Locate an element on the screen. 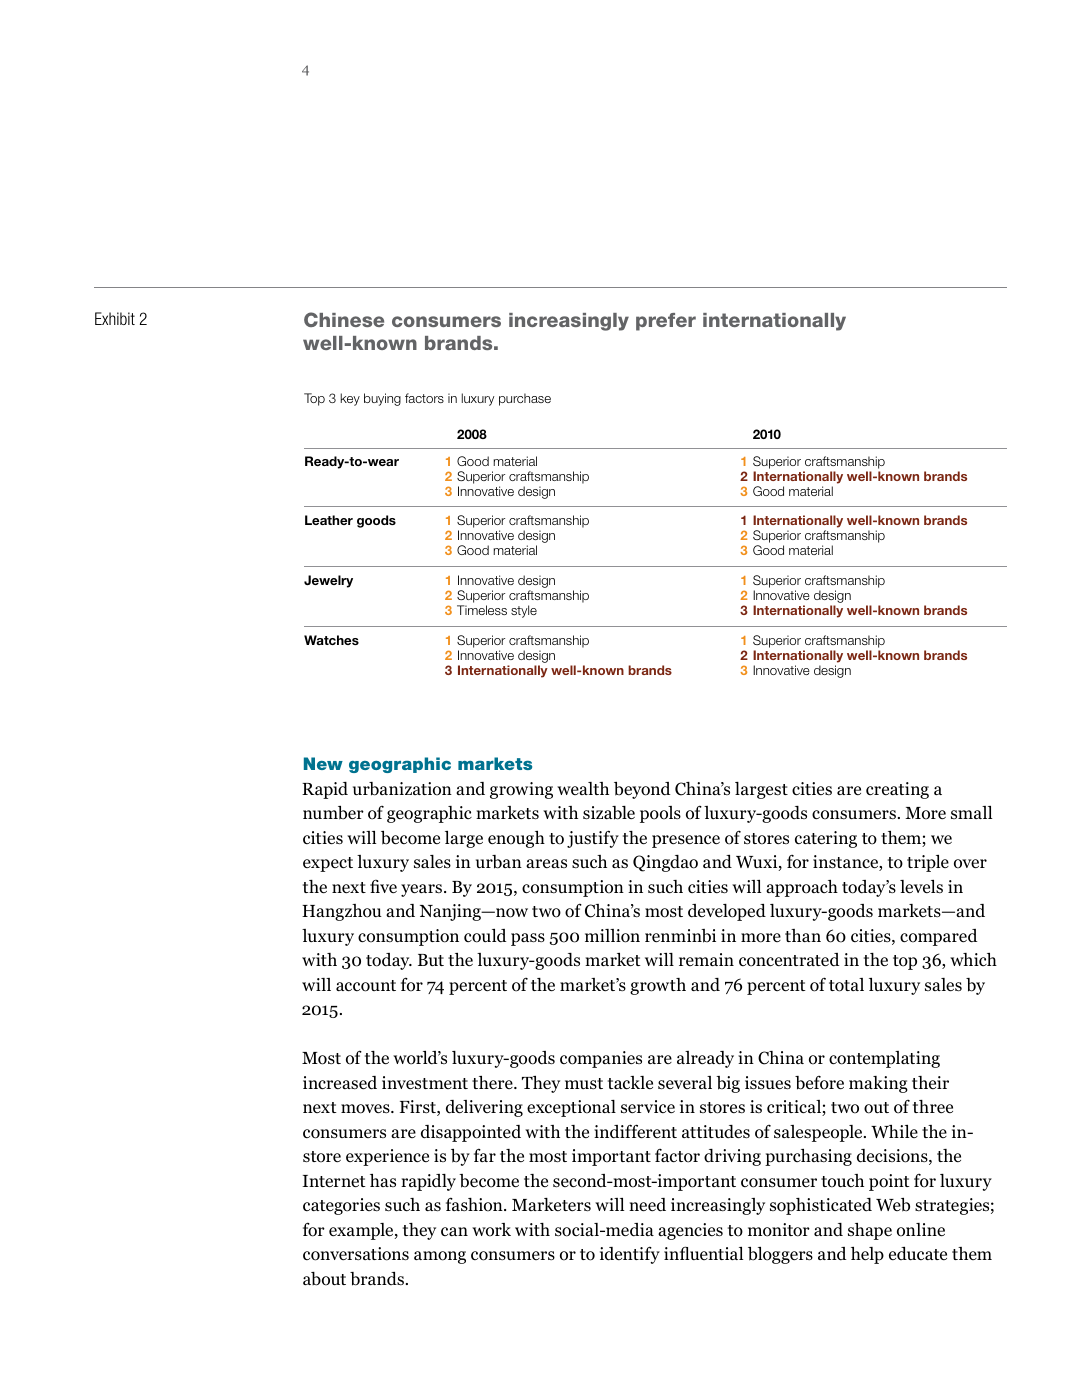 The image size is (1070, 1385). identify is located at coordinates (630, 1255).
